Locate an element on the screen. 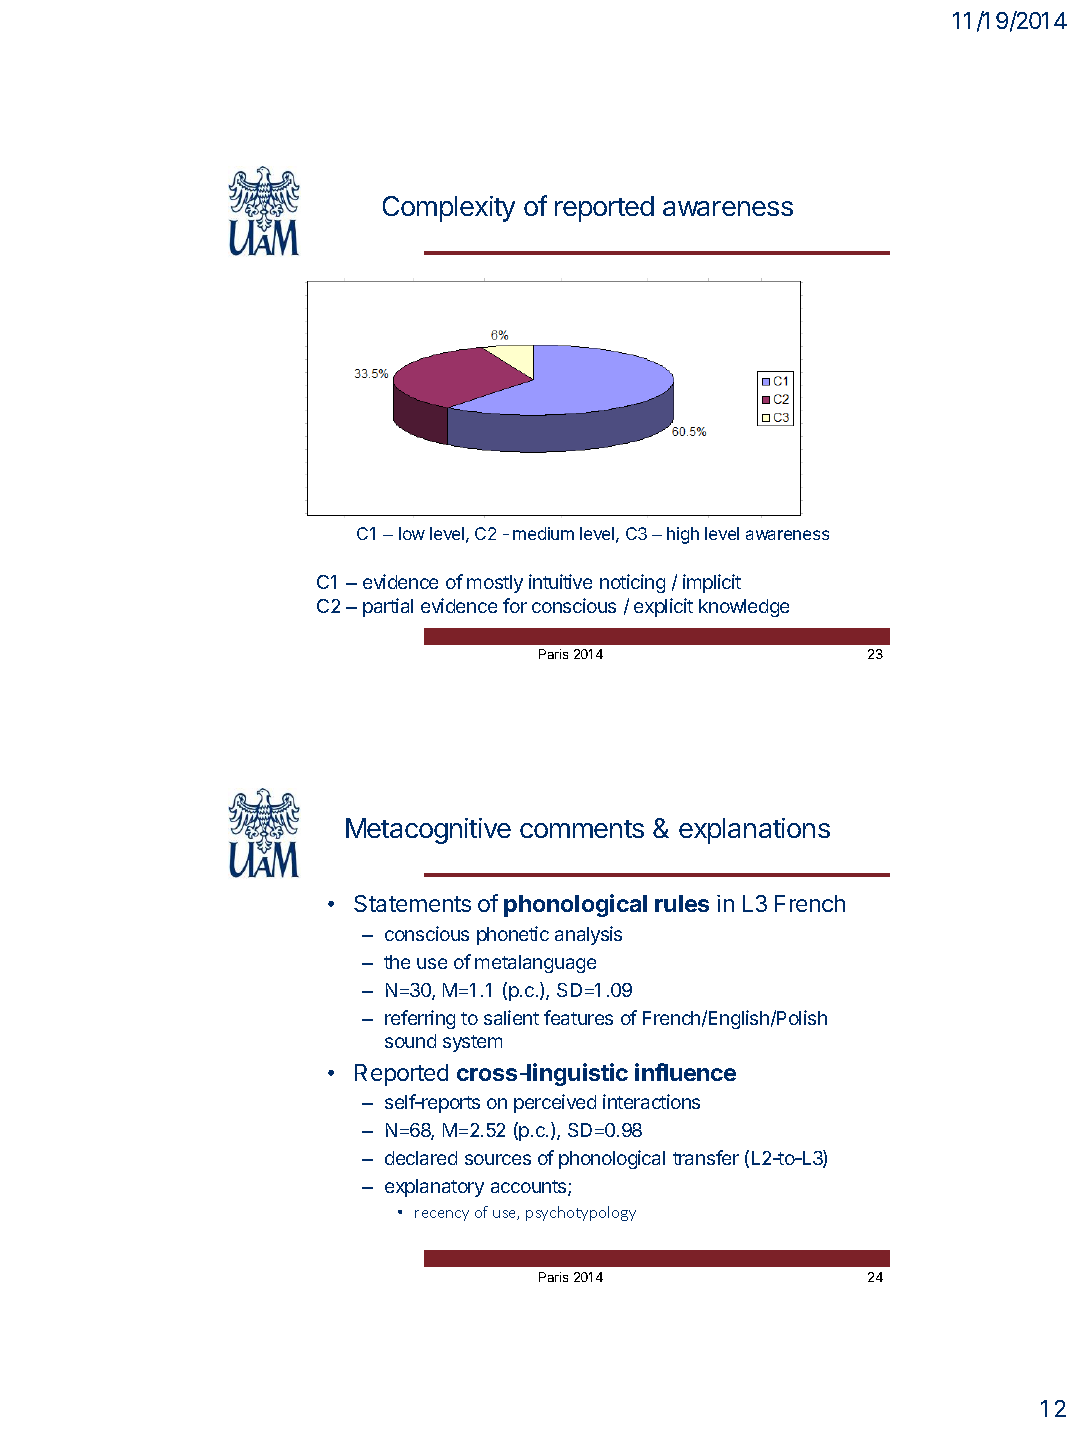 The height and width of the screenshot is (1430, 1081). implicit is located at coordinates (712, 583).
